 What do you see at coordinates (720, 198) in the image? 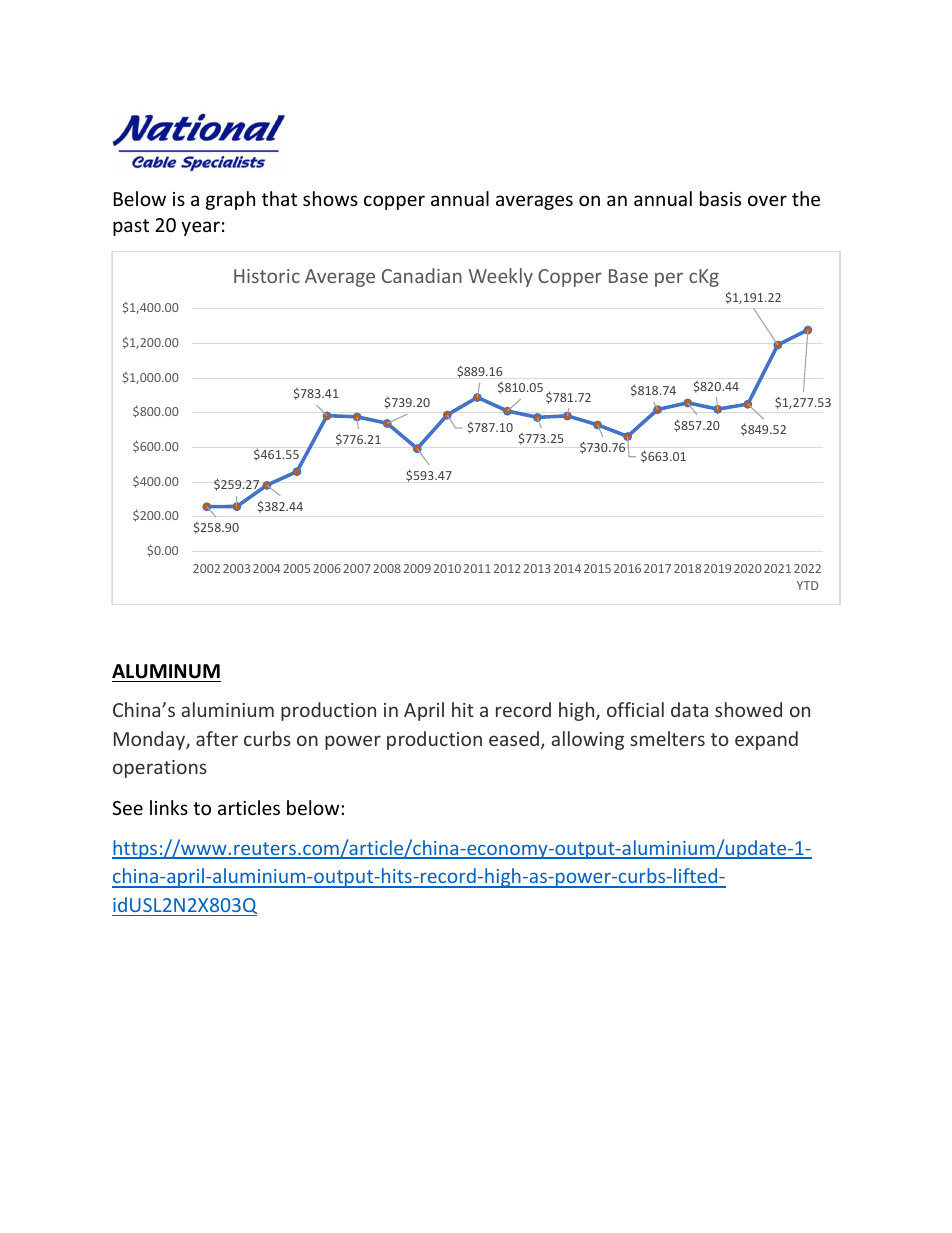
I see `basis` at bounding box center [720, 198].
